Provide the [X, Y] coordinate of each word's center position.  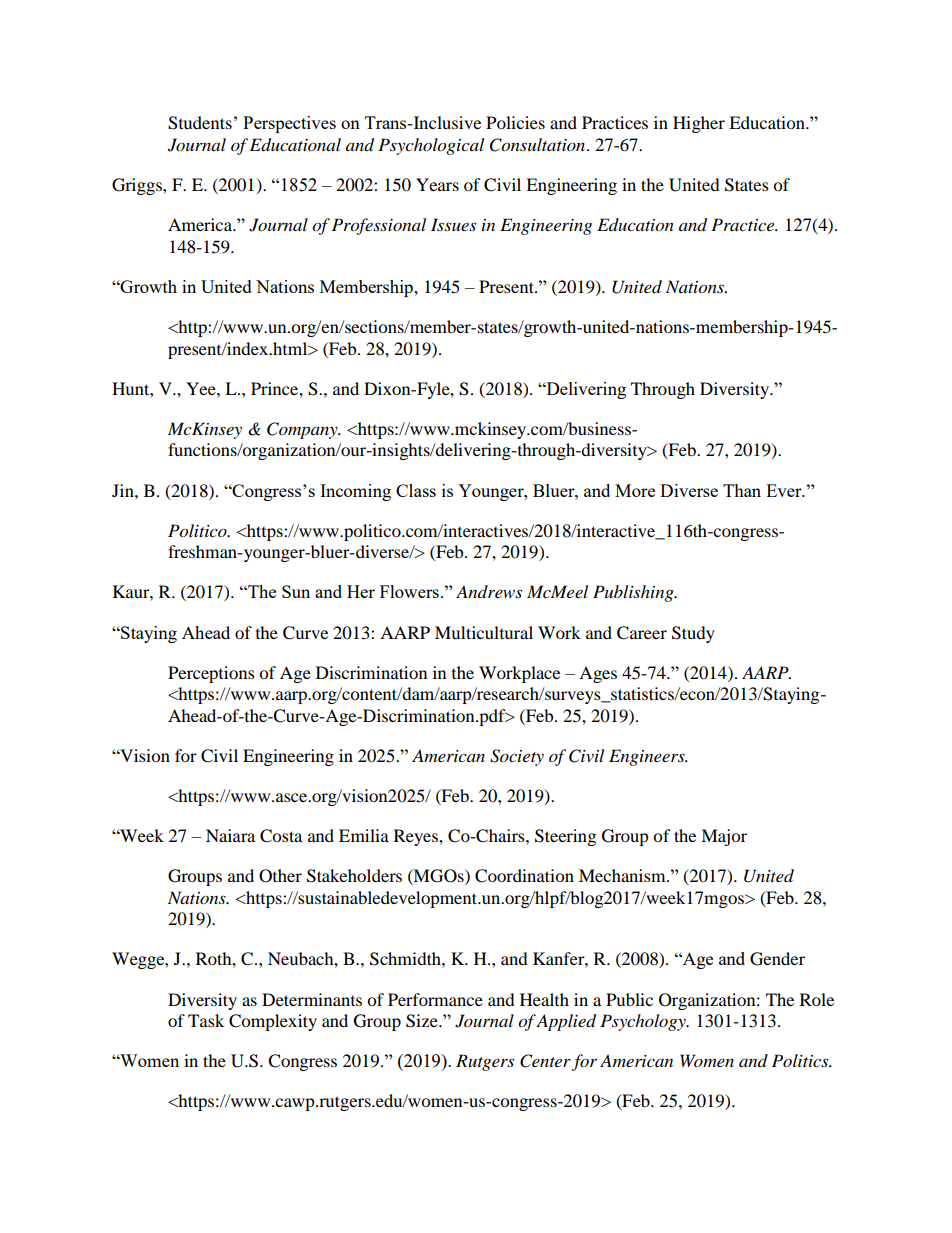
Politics [801, 1060]
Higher [699, 124]
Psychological [431, 146]
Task [206, 1020]
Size [423, 1021]
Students [200, 123]
